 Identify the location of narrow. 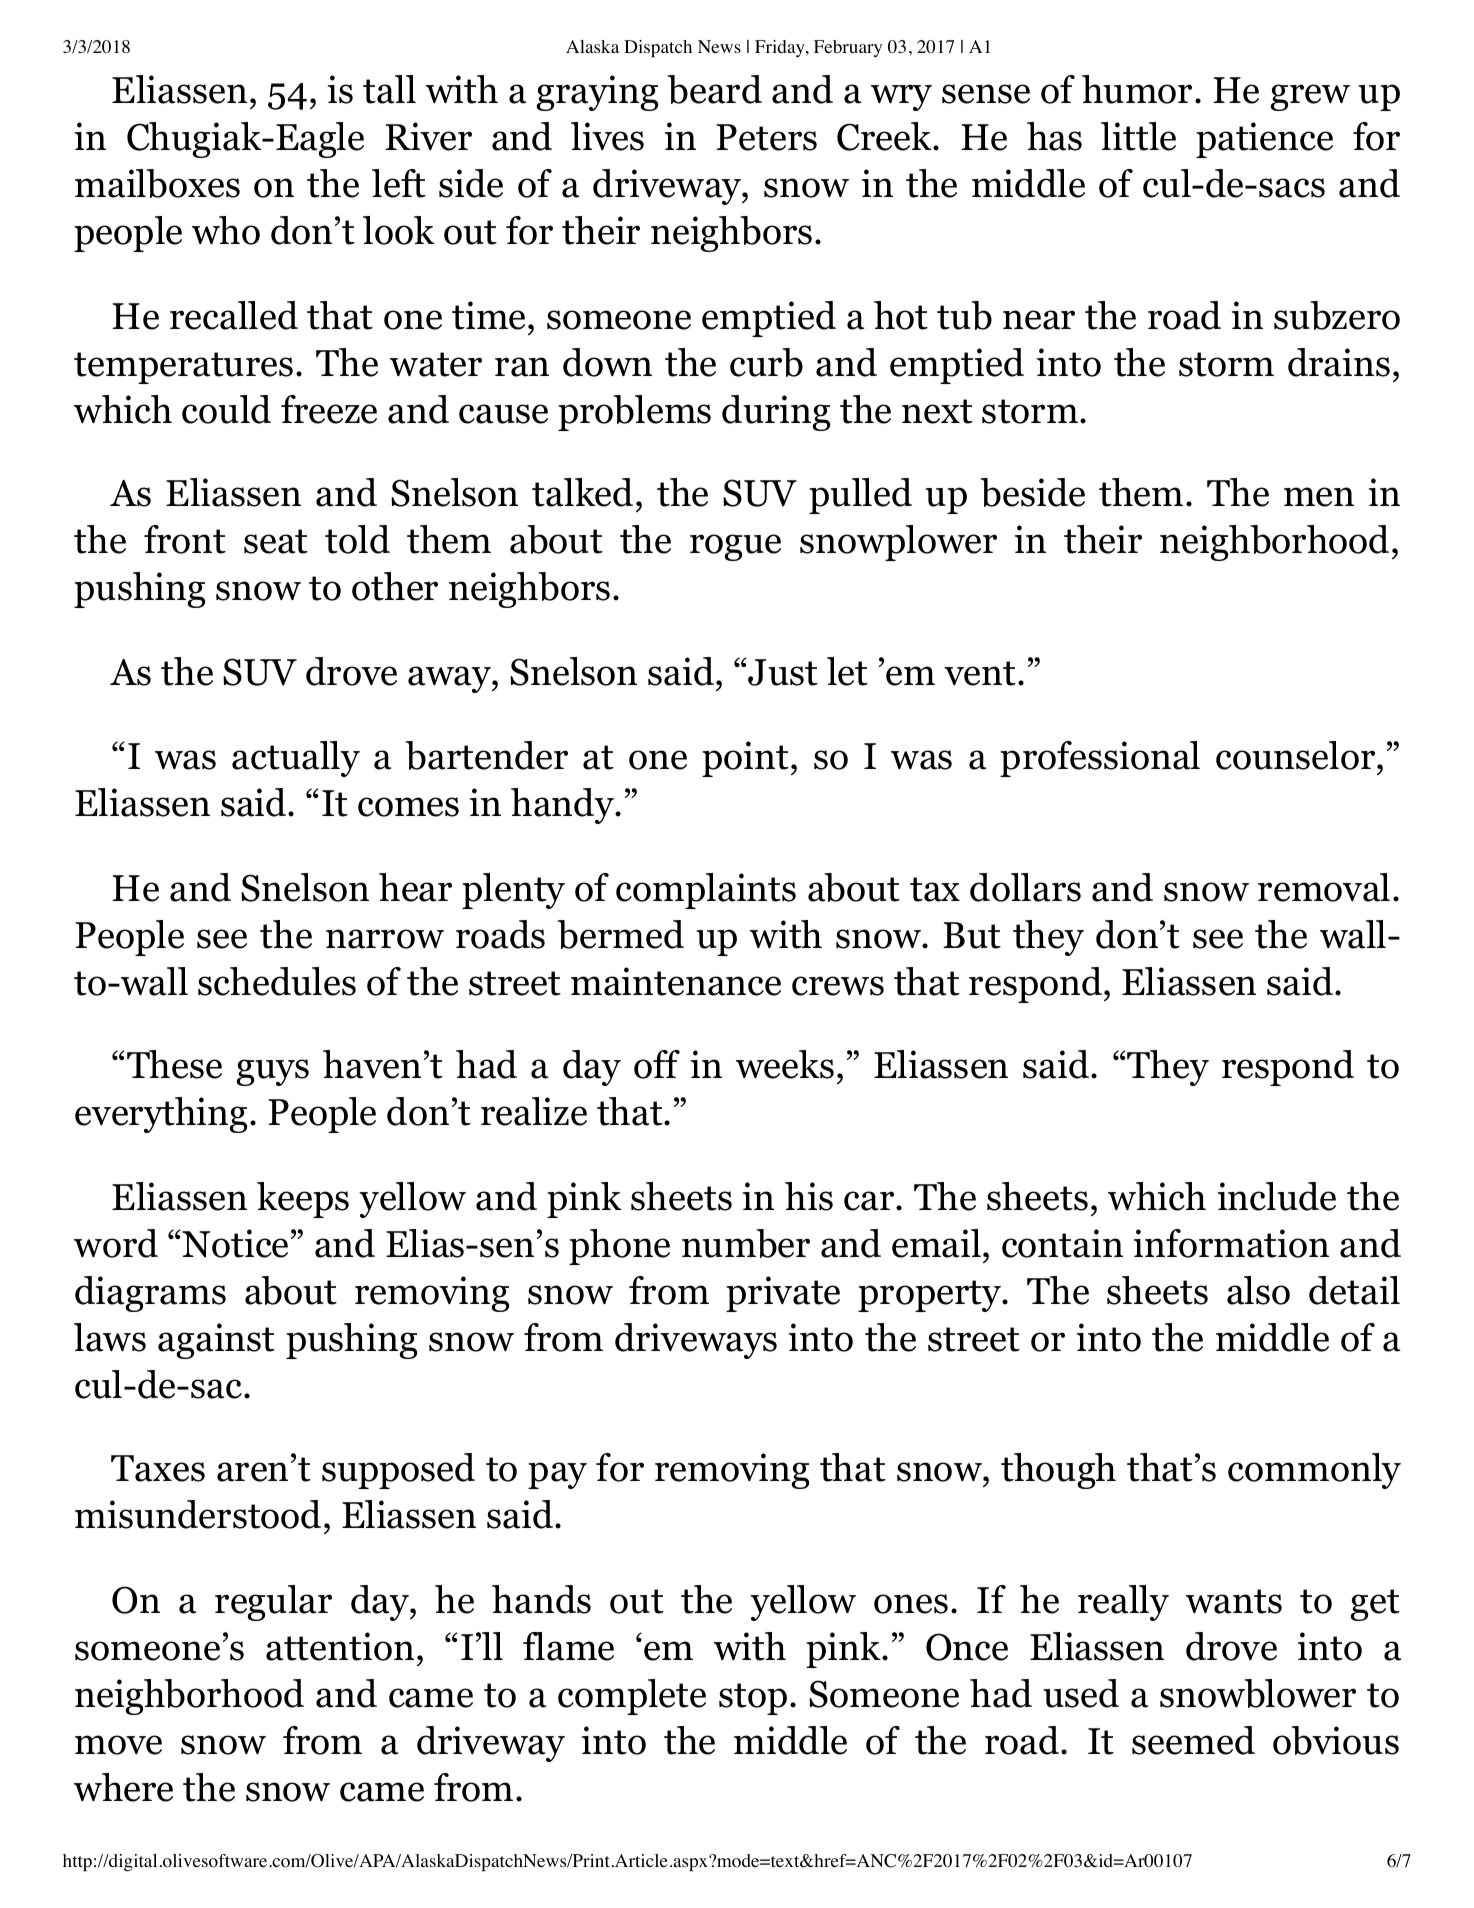
(385, 939).
